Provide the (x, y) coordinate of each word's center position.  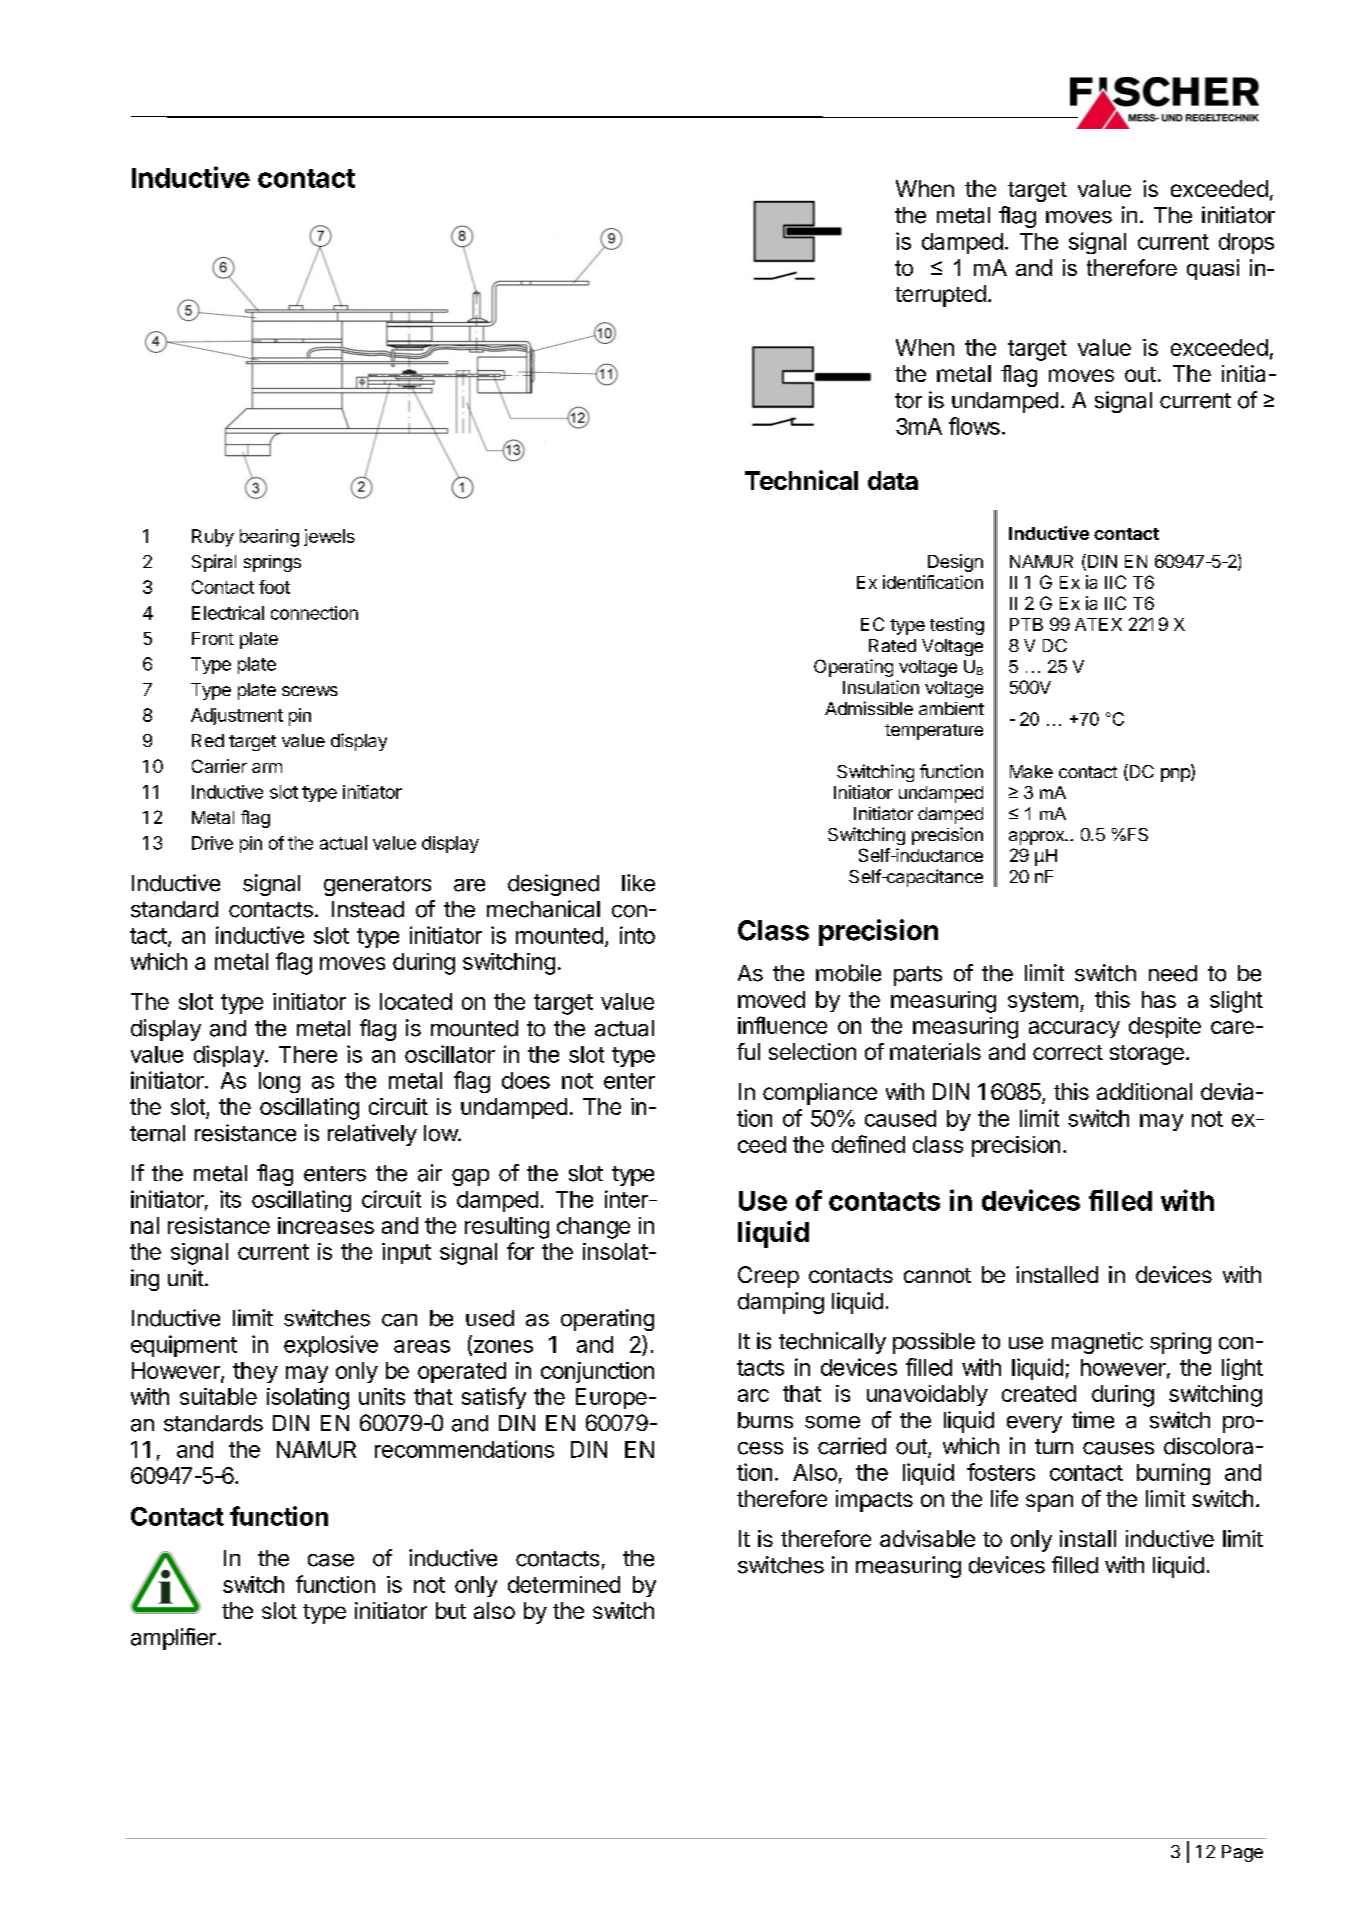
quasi (1213, 269)
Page (1242, 1853)
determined (564, 1584)
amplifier (173, 1639)
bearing (269, 538)
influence (782, 1025)
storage (1147, 1055)
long (279, 1082)
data (893, 480)
